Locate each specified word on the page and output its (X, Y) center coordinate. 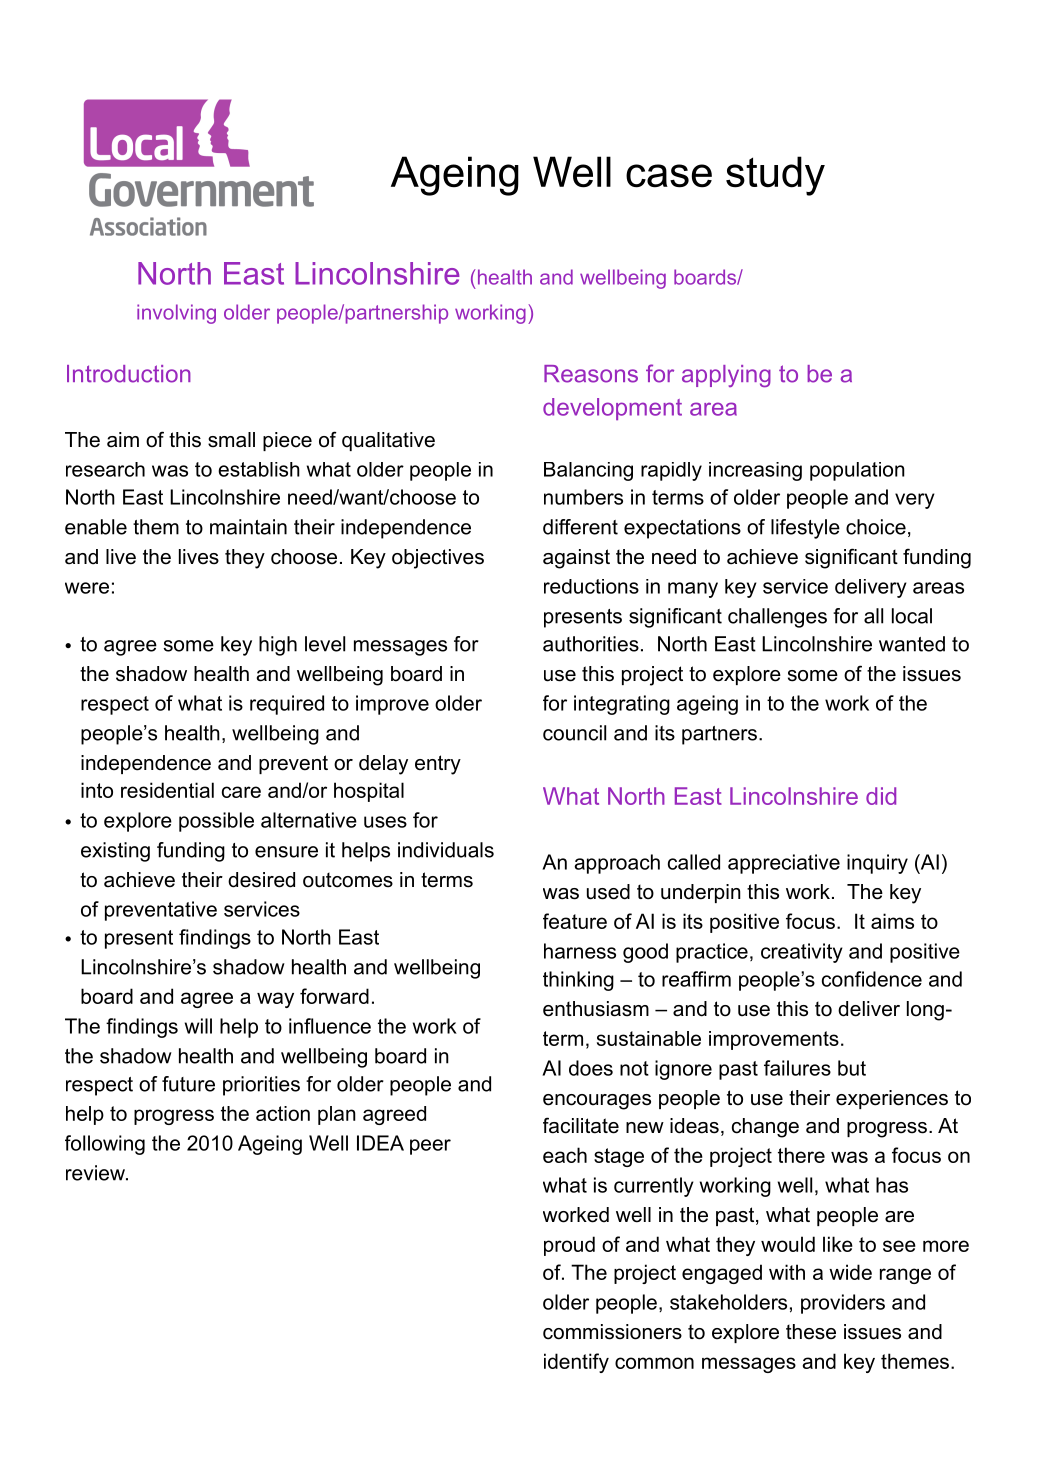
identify (576, 1363)
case (669, 176)
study (775, 176)
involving (176, 314)
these (811, 1332)
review (96, 1173)
